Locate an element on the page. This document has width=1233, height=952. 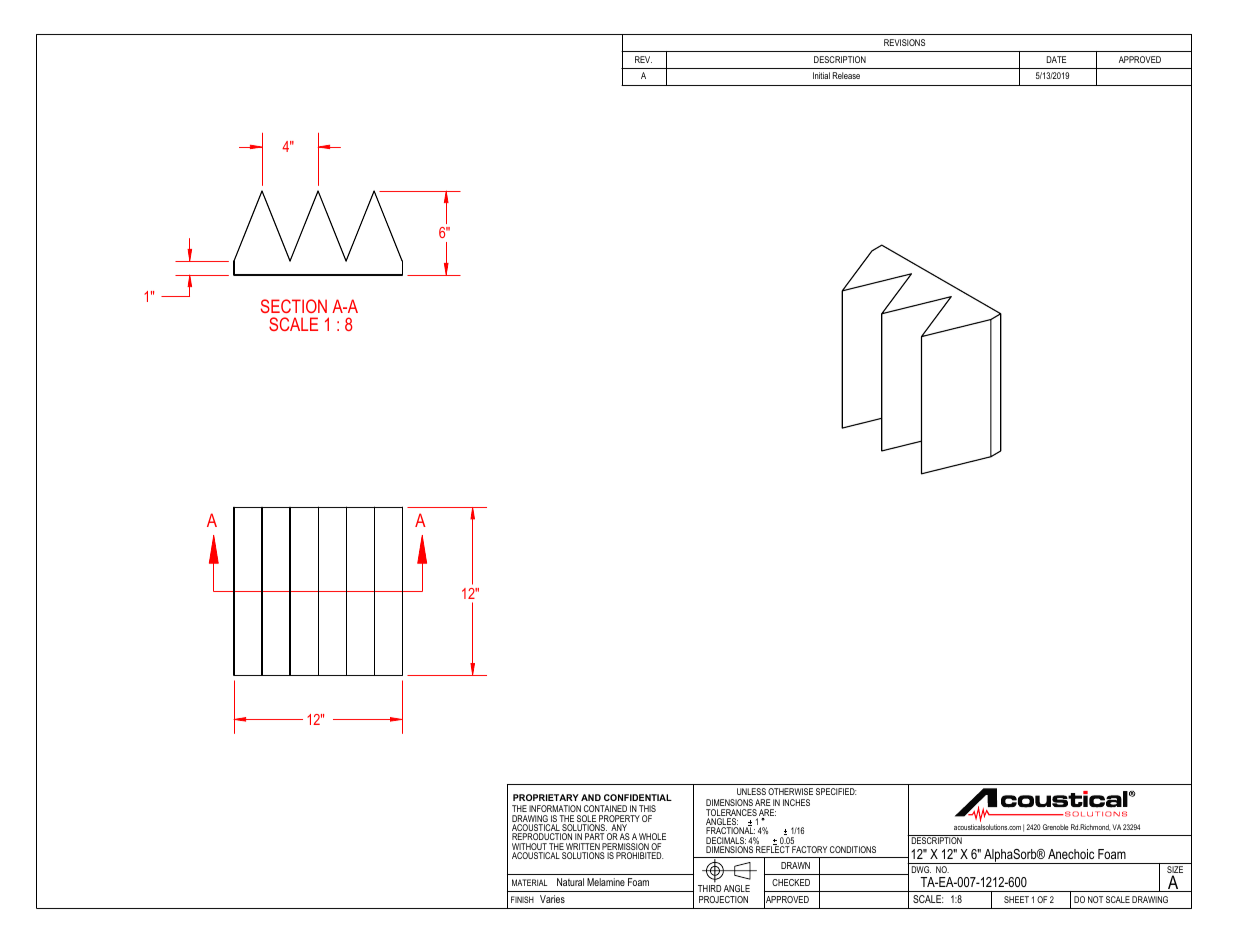
DATE is located at coordinates (1056, 59).
